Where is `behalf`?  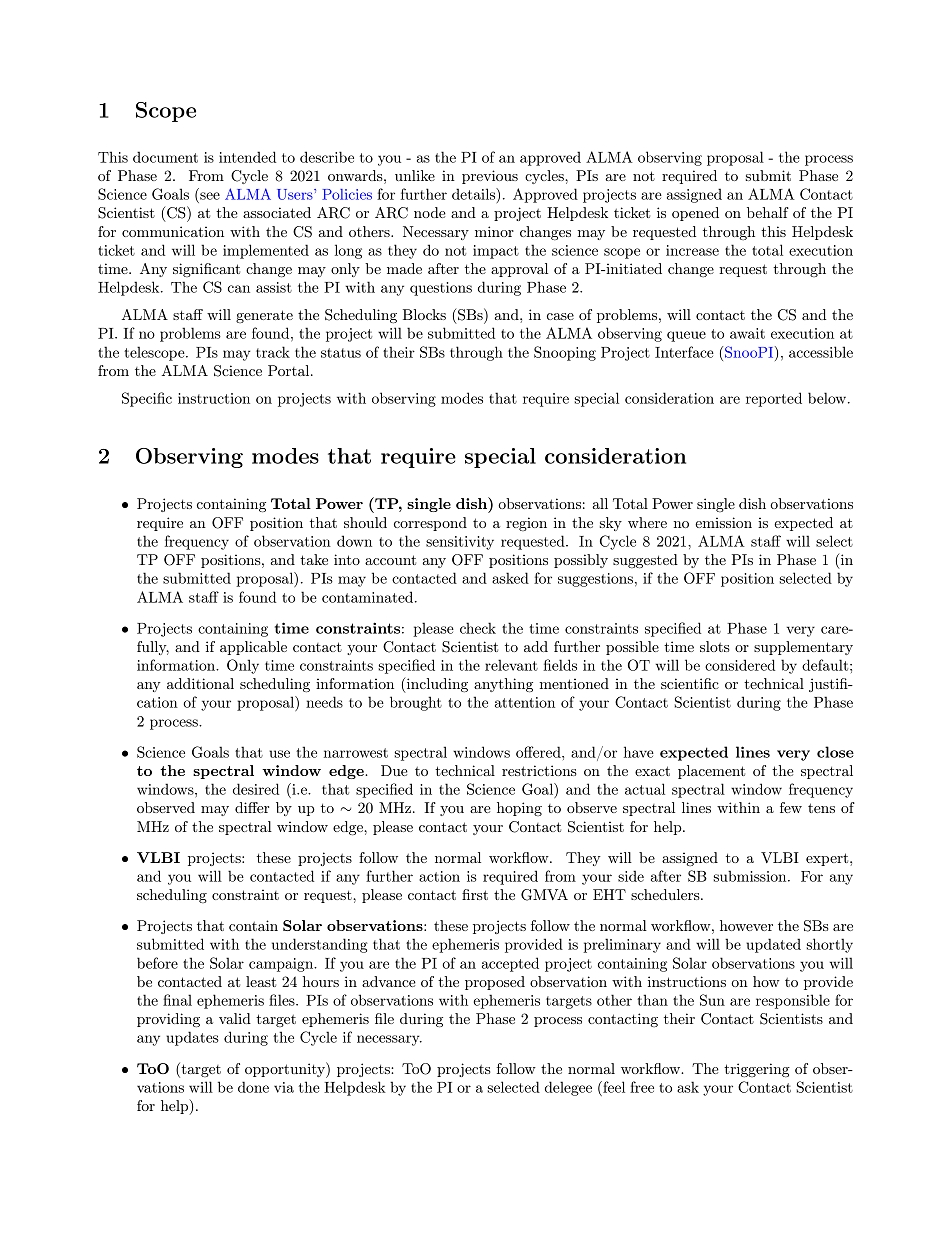
behalf is located at coordinates (768, 212).
